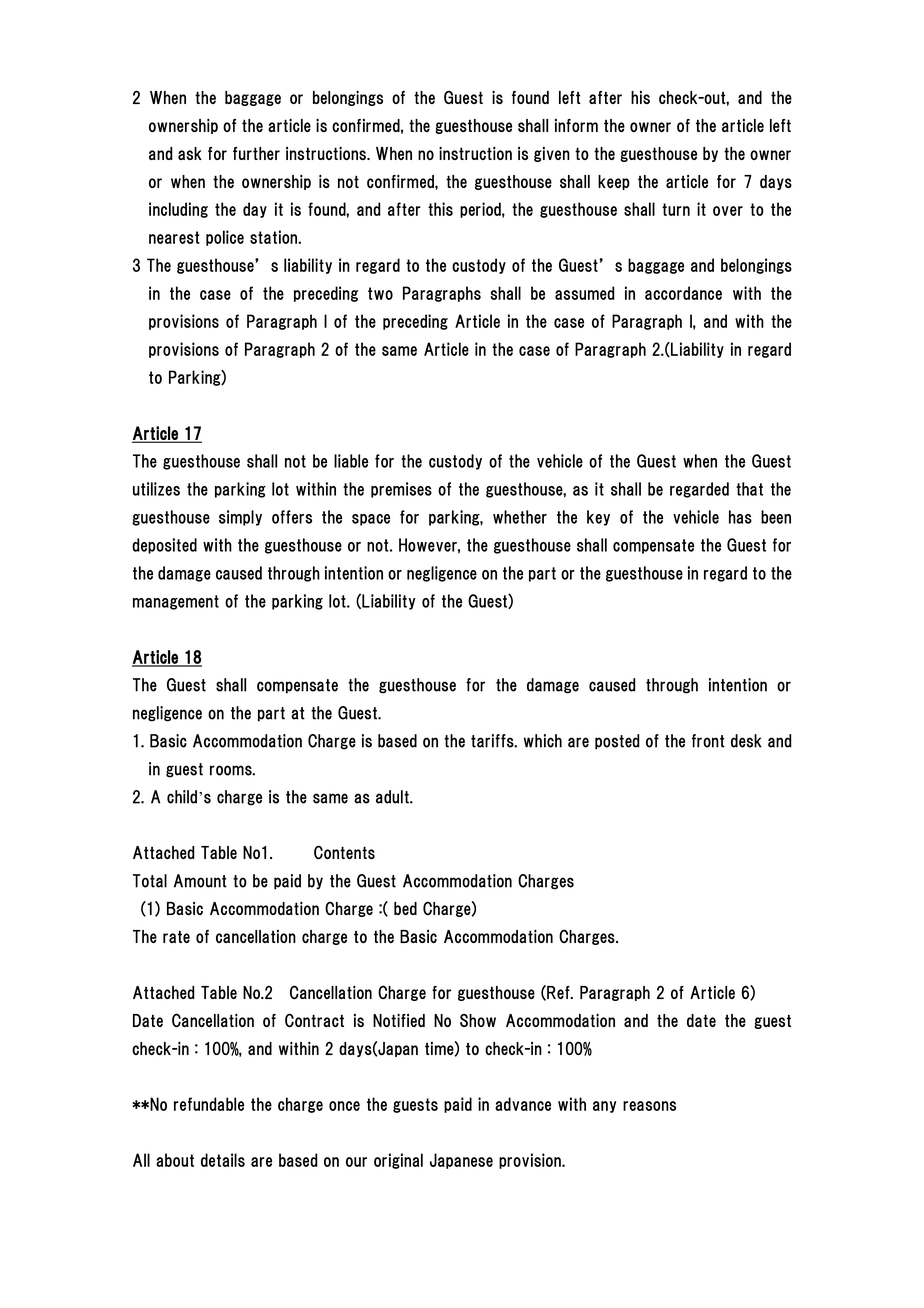 Image resolution: width=924 pixels, height=1308 pixels. Describe the element at coordinates (256, 153) in the screenshot. I see `further` at that location.
